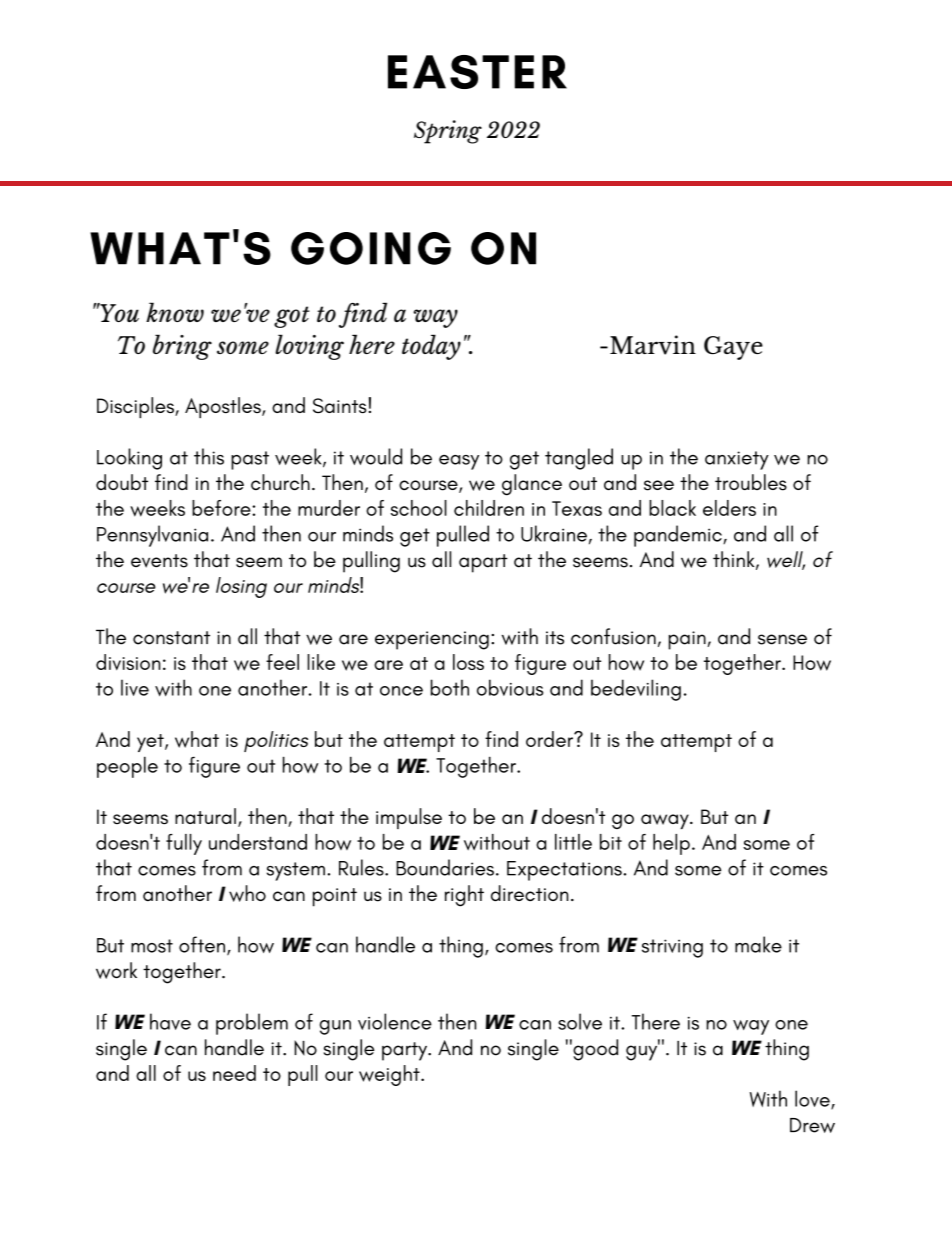 The image size is (952, 1233). What do you see at coordinates (448, 132) in the image?
I see `Spring` at bounding box center [448, 132].
